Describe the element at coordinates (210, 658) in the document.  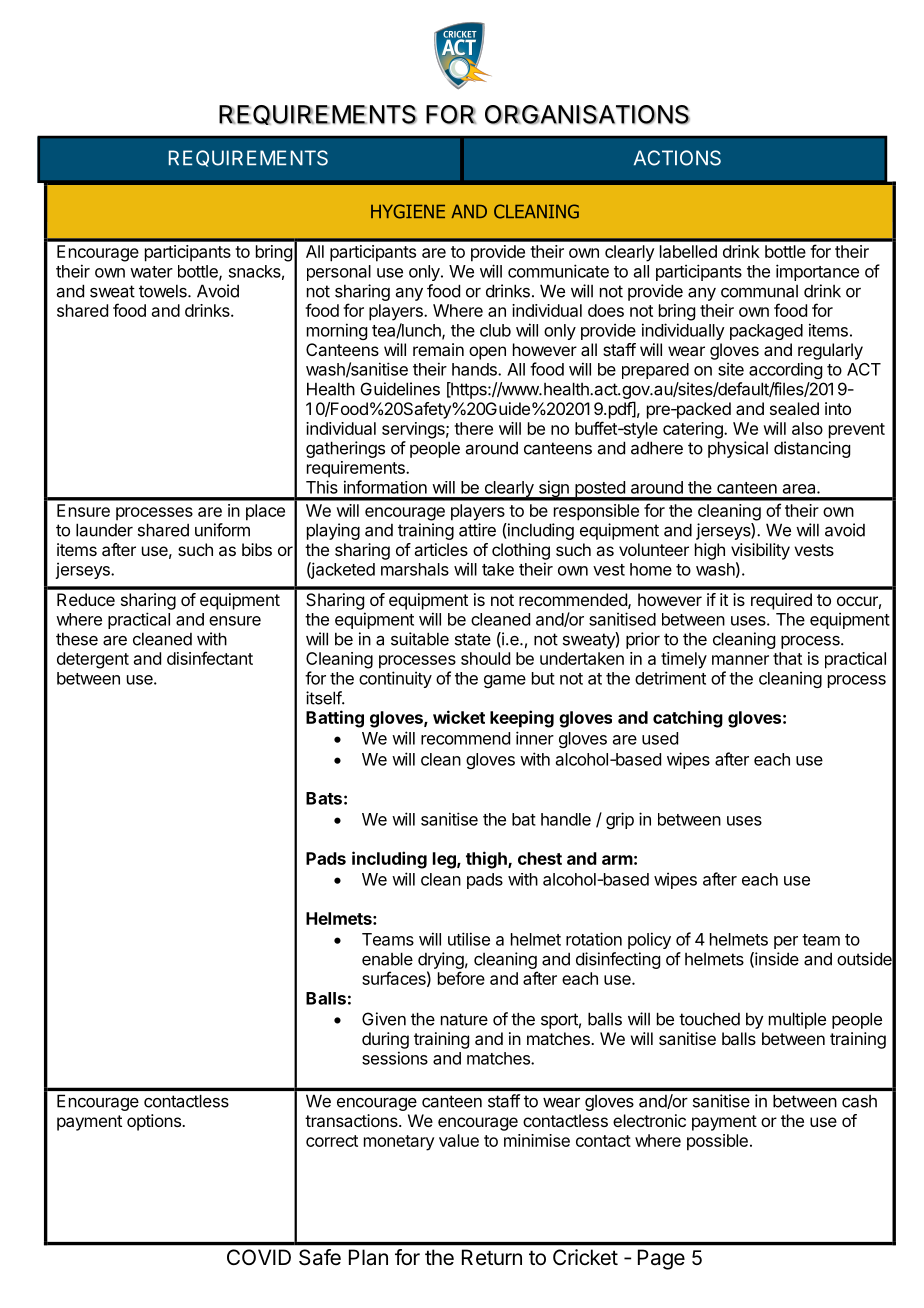
I see `disinfectant` at that location.
